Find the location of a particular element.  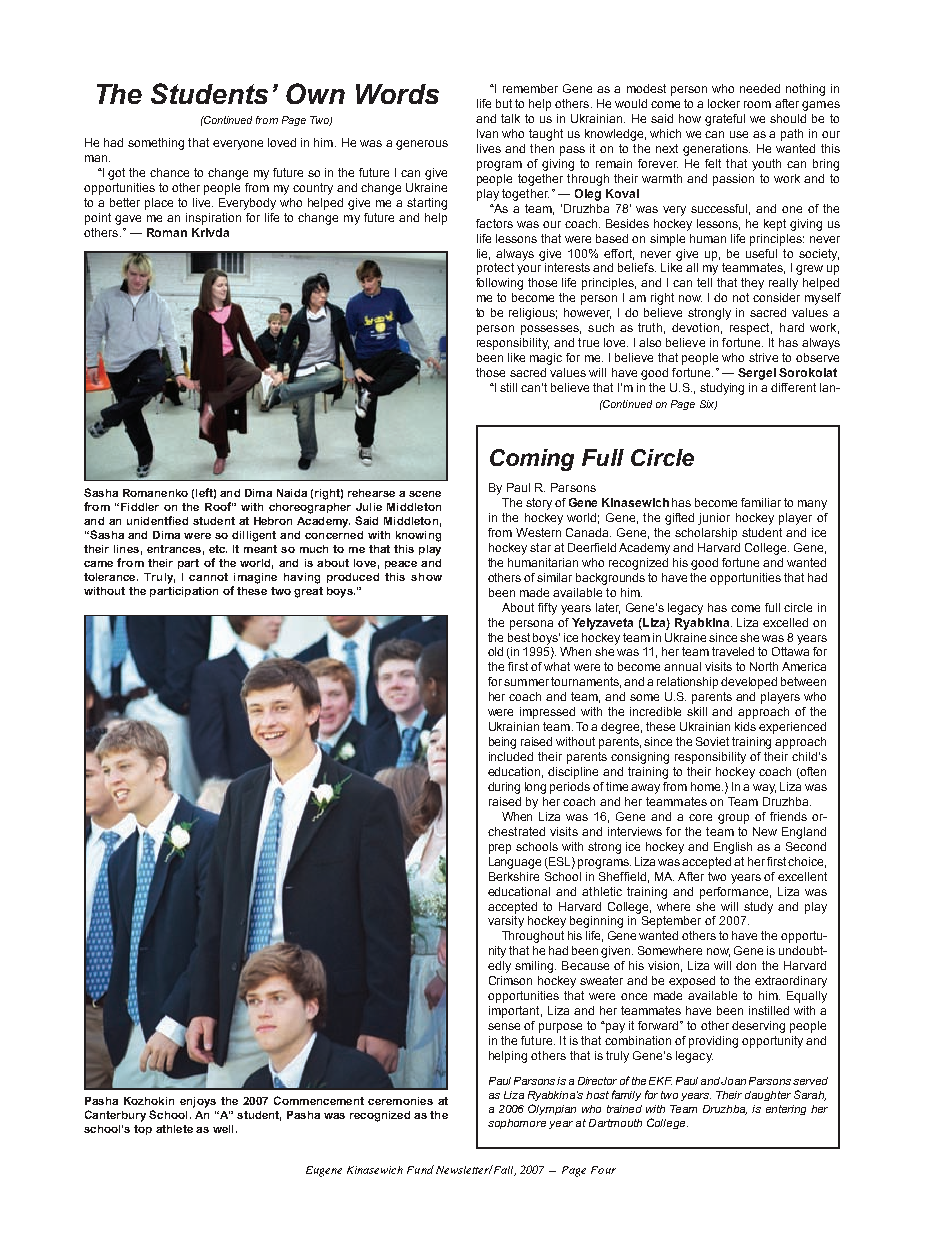

English is located at coordinates (733, 848).
